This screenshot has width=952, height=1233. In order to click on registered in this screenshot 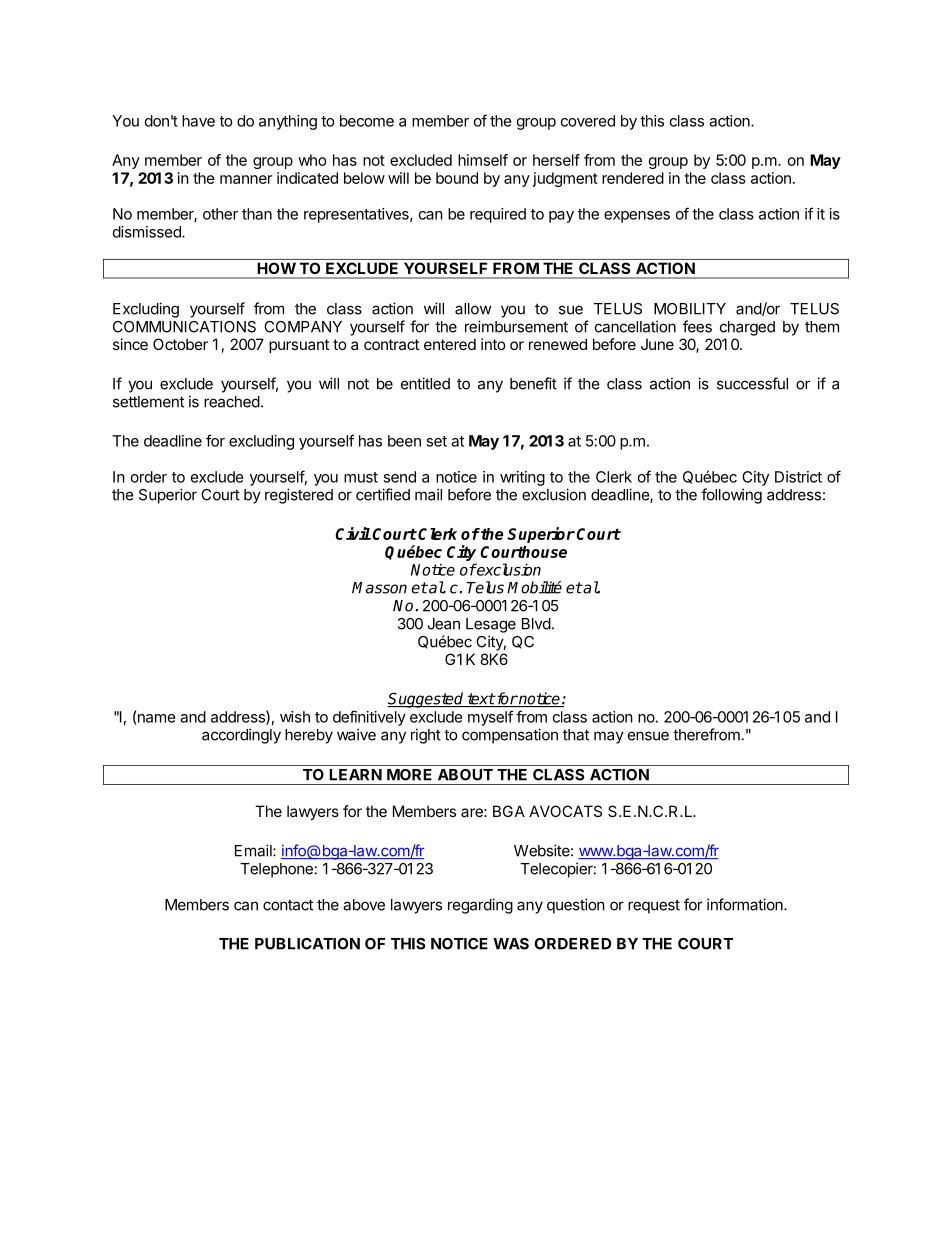, I will do `click(299, 496)`.
